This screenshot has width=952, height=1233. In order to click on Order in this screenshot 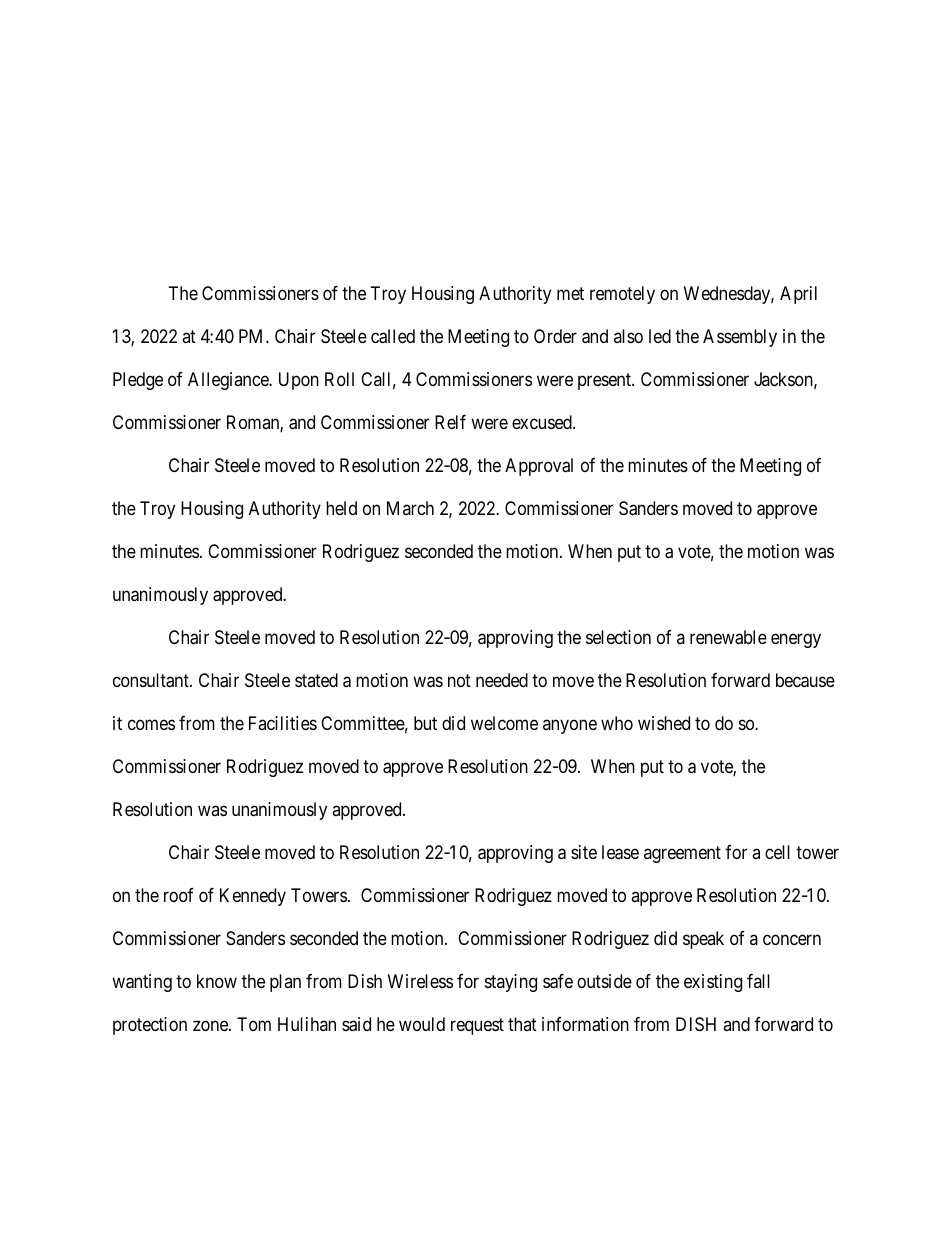, I will do `click(555, 336)`.
